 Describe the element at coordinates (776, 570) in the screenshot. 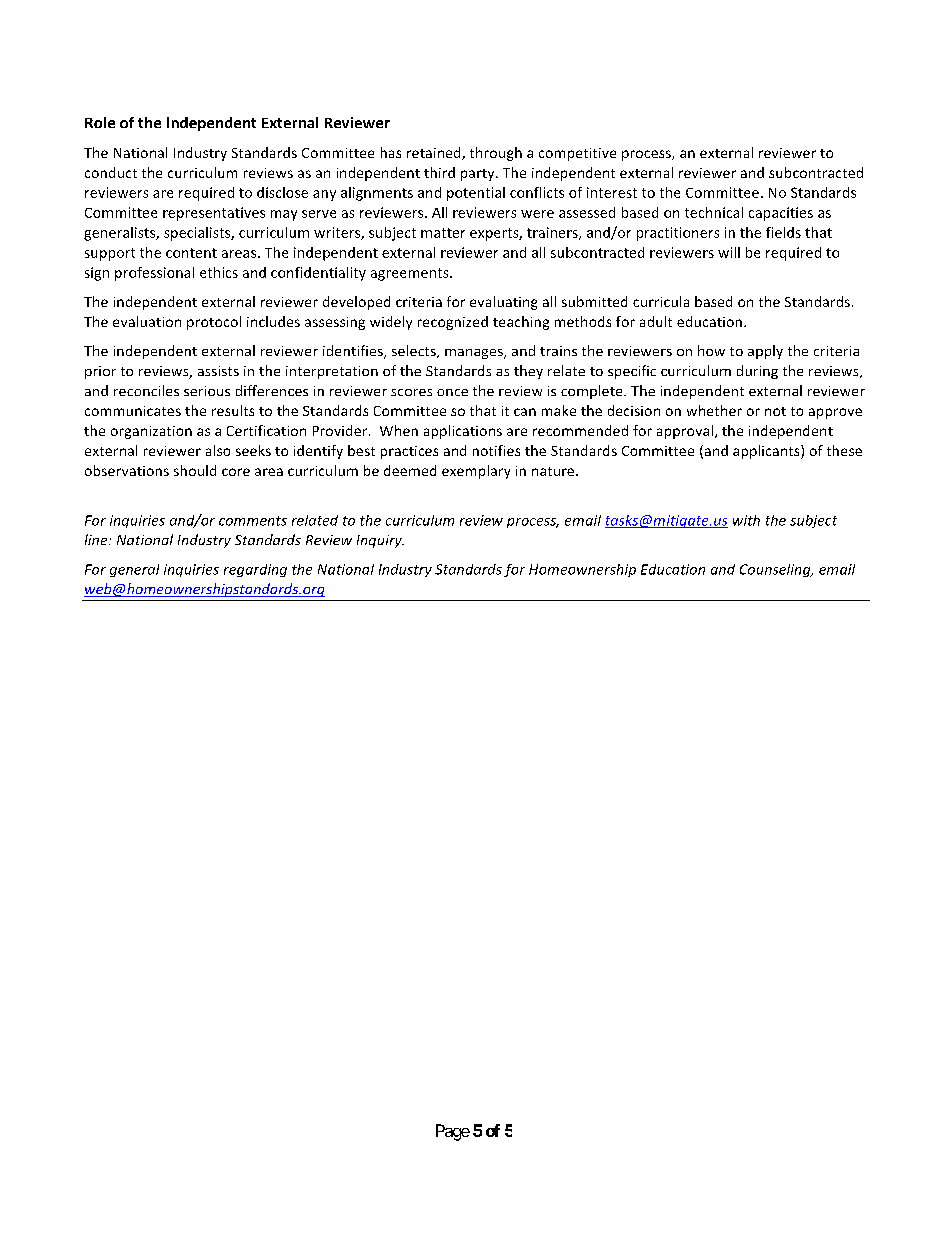

I see `Counseling` at that location.
